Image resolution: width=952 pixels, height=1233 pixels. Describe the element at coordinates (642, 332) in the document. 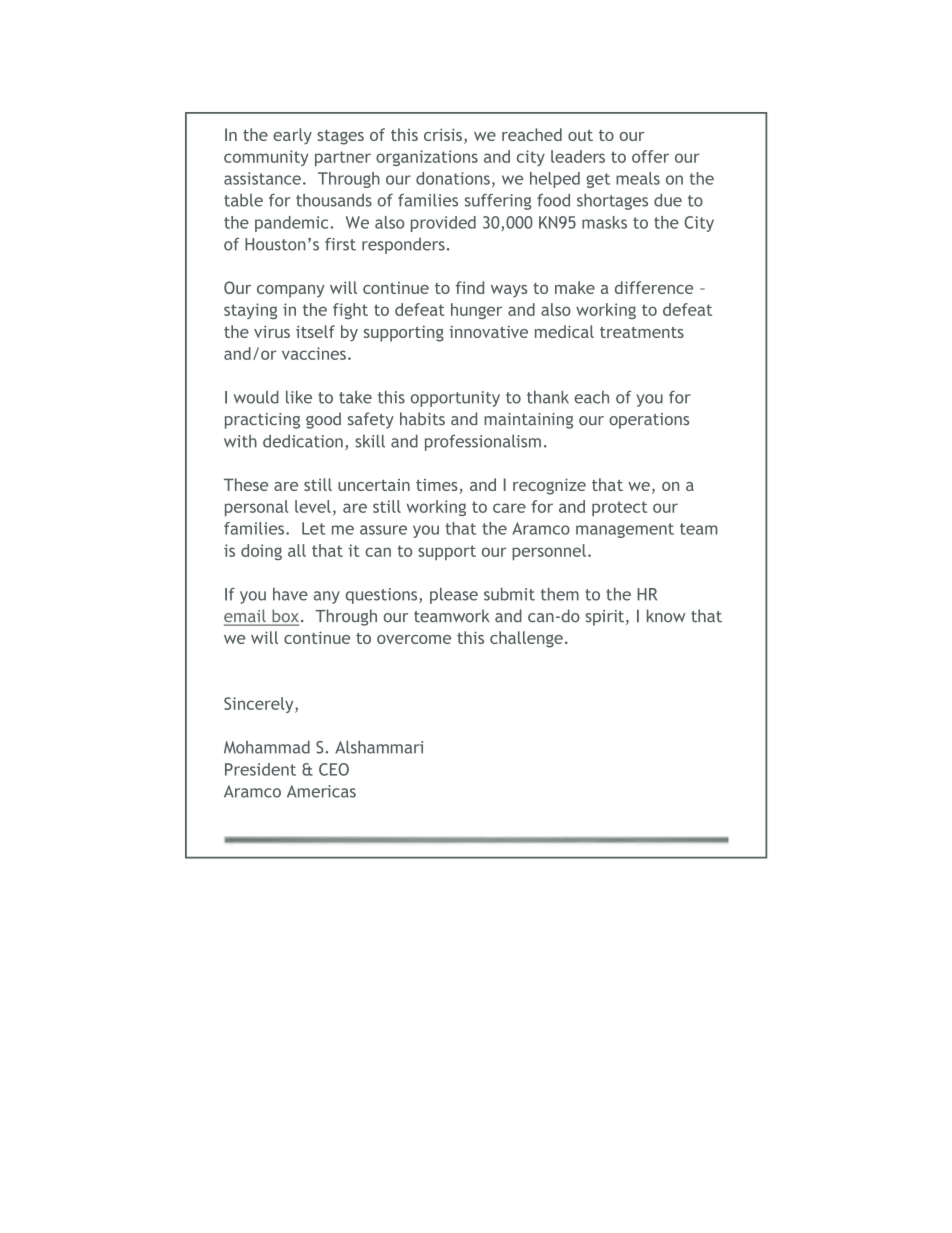

I see `treatments` at that location.
